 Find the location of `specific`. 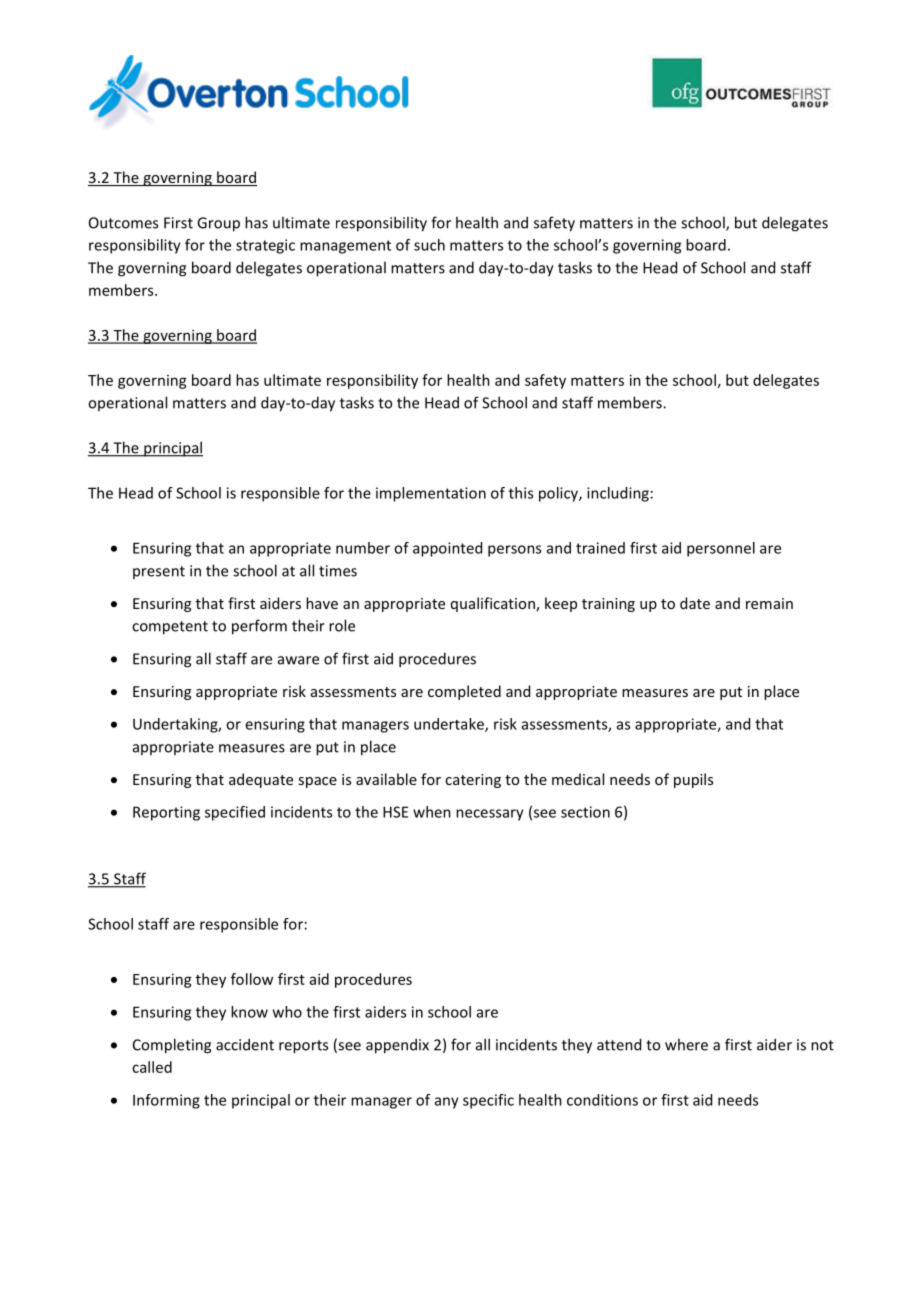

specific is located at coordinates (488, 1101).
